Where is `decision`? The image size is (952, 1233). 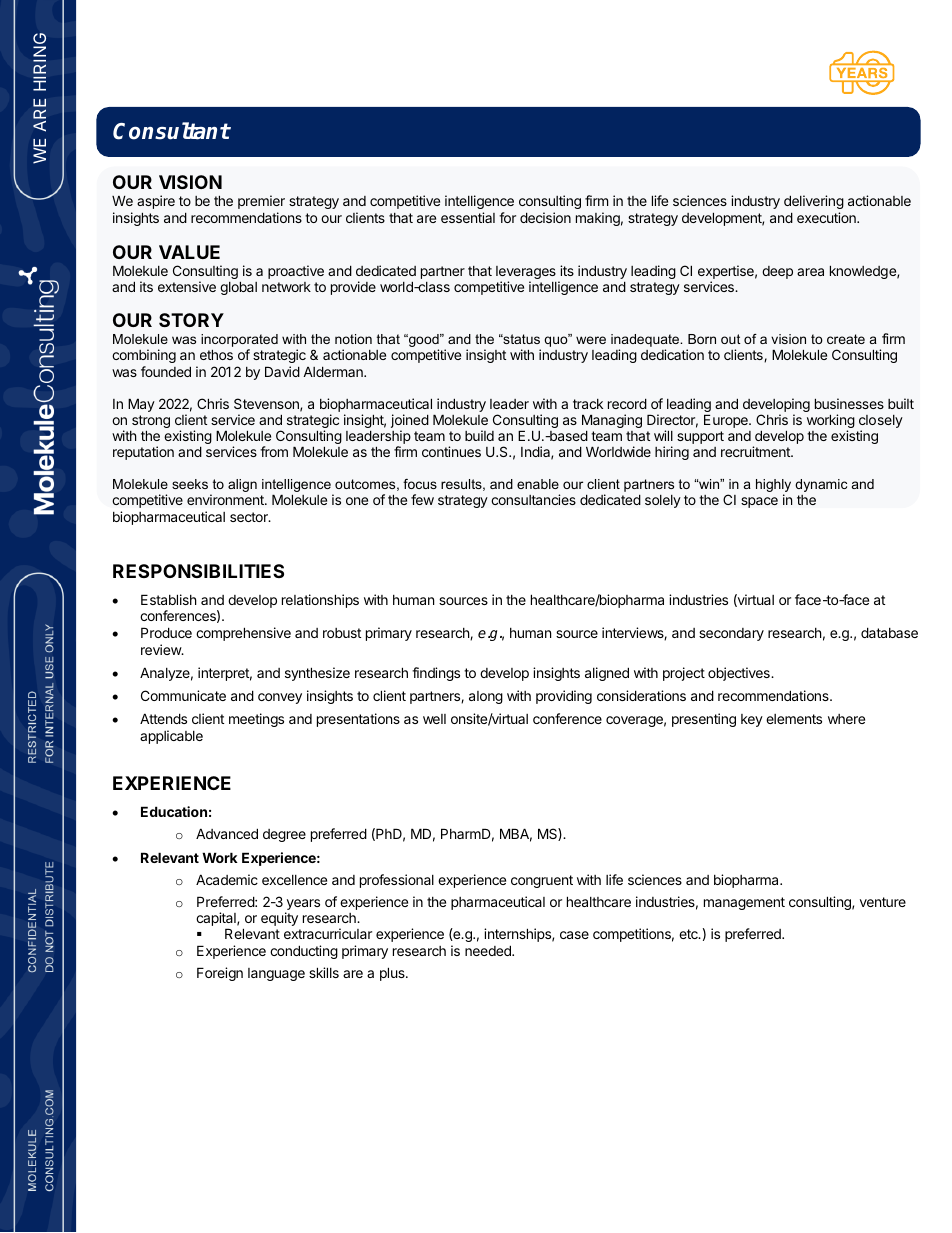
decision is located at coordinates (545, 217).
